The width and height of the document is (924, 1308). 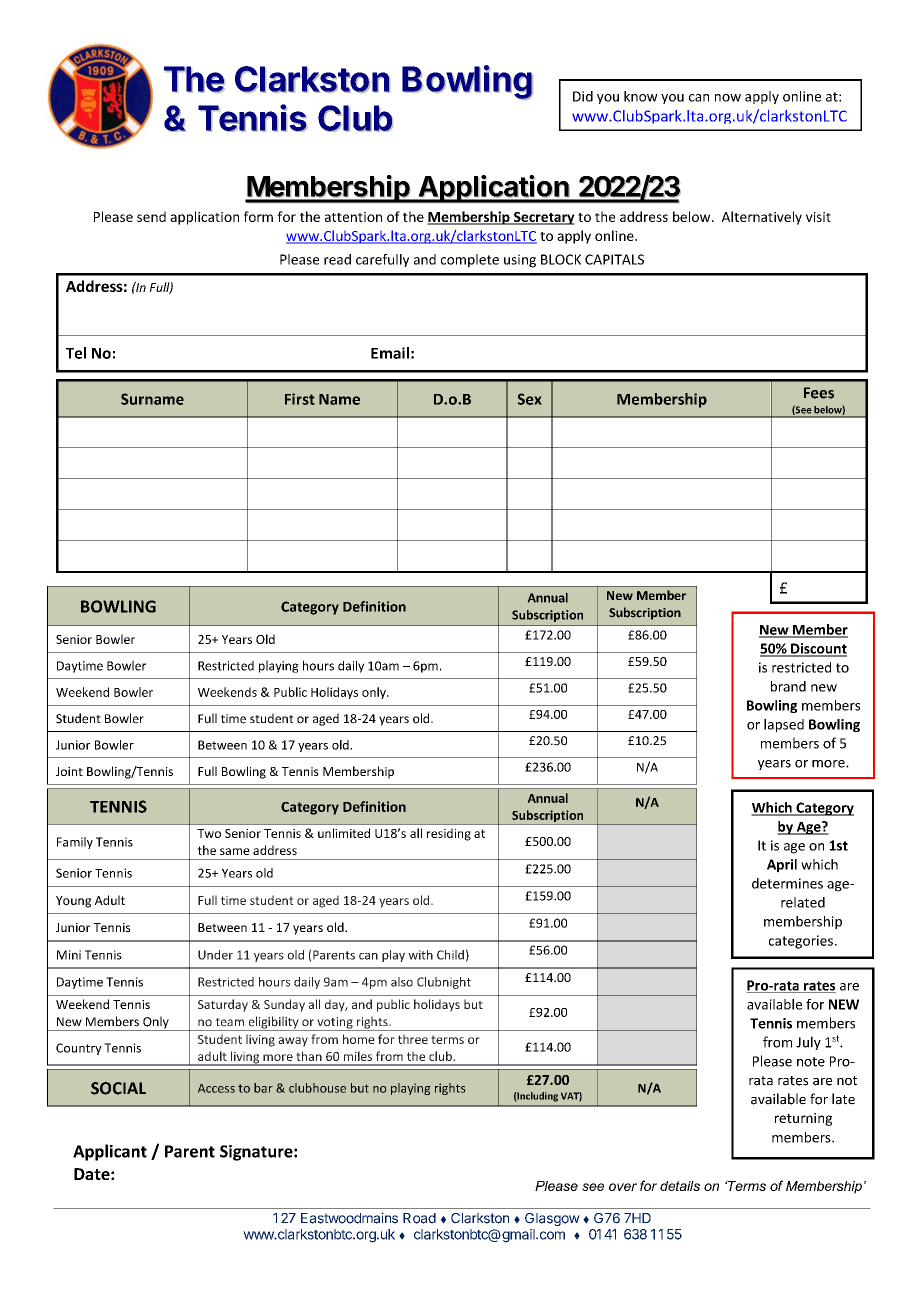 What do you see at coordinates (151, 216) in the document?
I see `send` at bounding box center [151, 216].
